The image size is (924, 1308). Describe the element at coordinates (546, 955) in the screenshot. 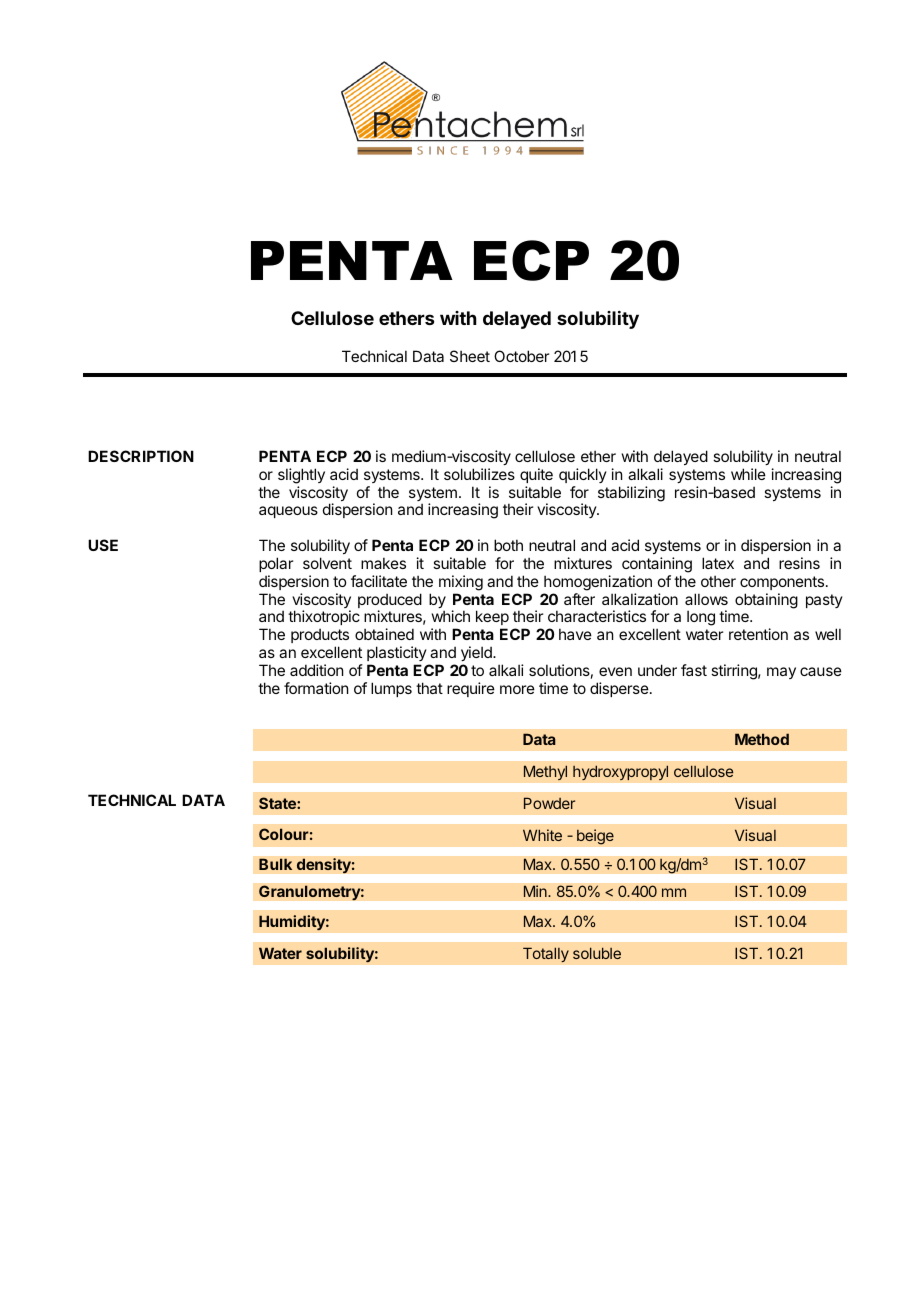

I see `Totally` at that location.
